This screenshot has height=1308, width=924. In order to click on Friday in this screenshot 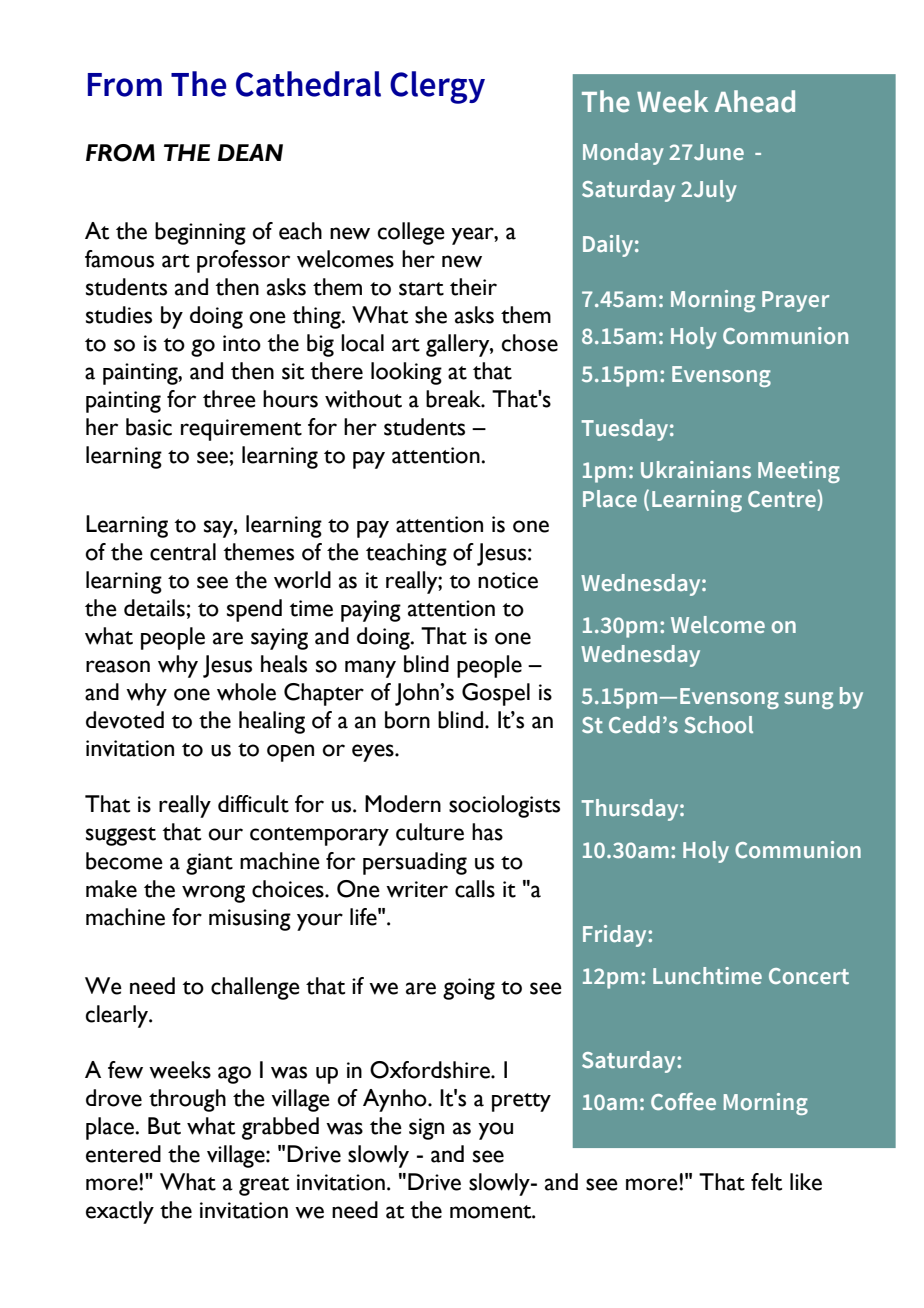, I will do `click(616, 936)`.
